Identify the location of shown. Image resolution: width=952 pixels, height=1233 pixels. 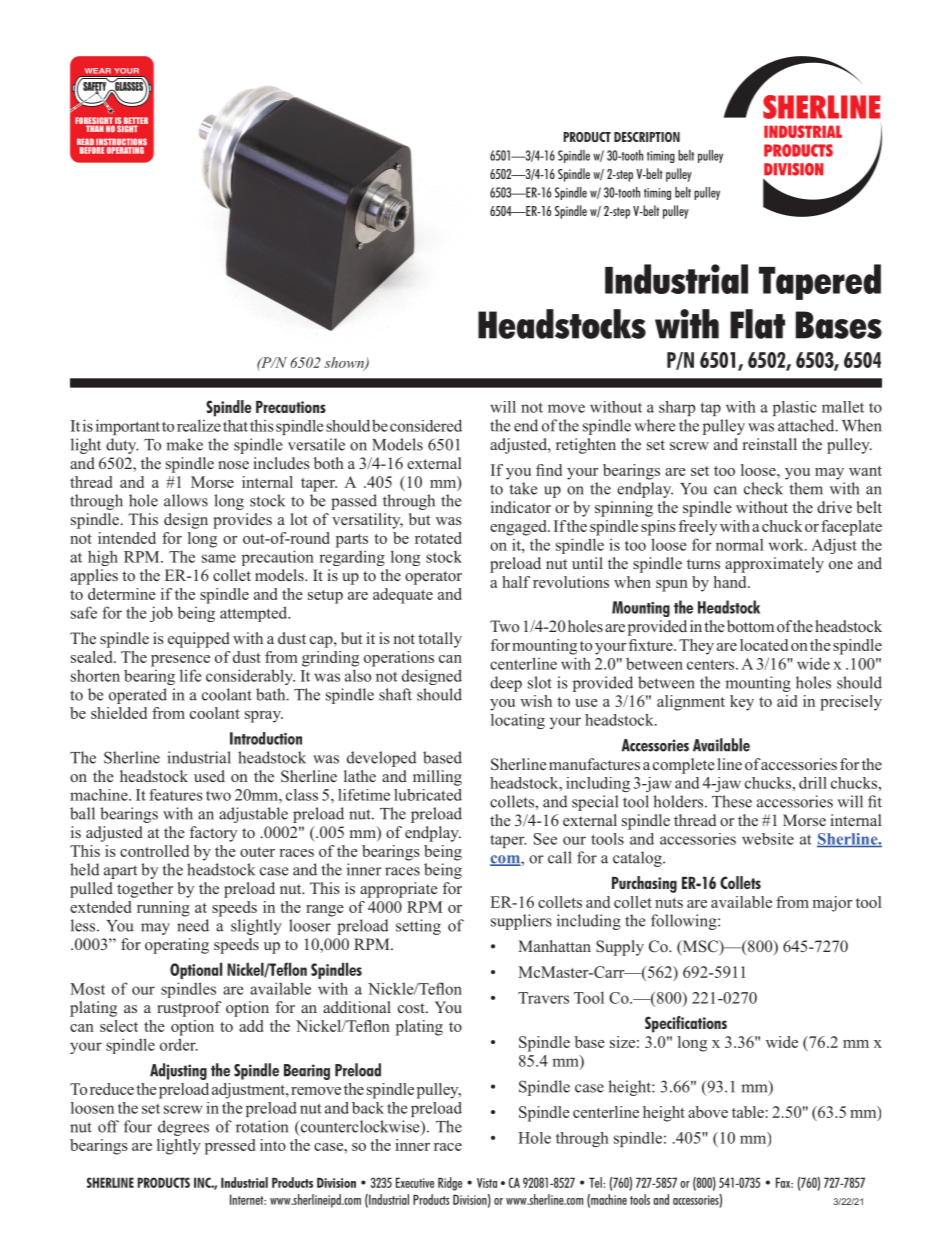
(345, 363).
